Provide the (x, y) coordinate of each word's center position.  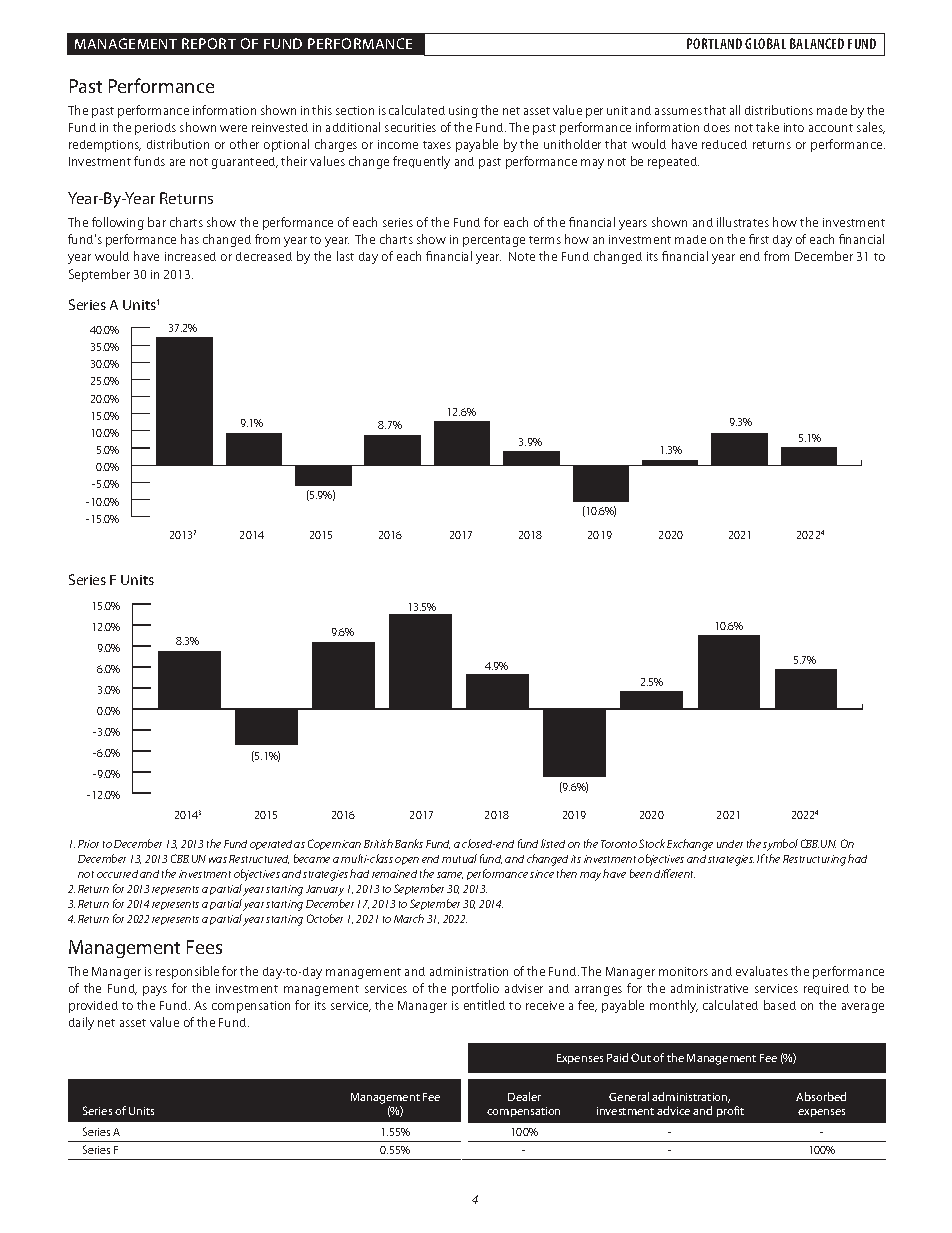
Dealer (524, 1096)
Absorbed (821, 1096)
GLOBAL (765, 43)
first (759, 239)
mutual (459, 858)
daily (81, 1023)
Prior (88, 844)
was (218, 860)
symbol (780, 845)
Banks (409, 843)
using (463, 112)
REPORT (209, 43)
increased (190, 256)
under (730, 844)
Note (522, 256)
